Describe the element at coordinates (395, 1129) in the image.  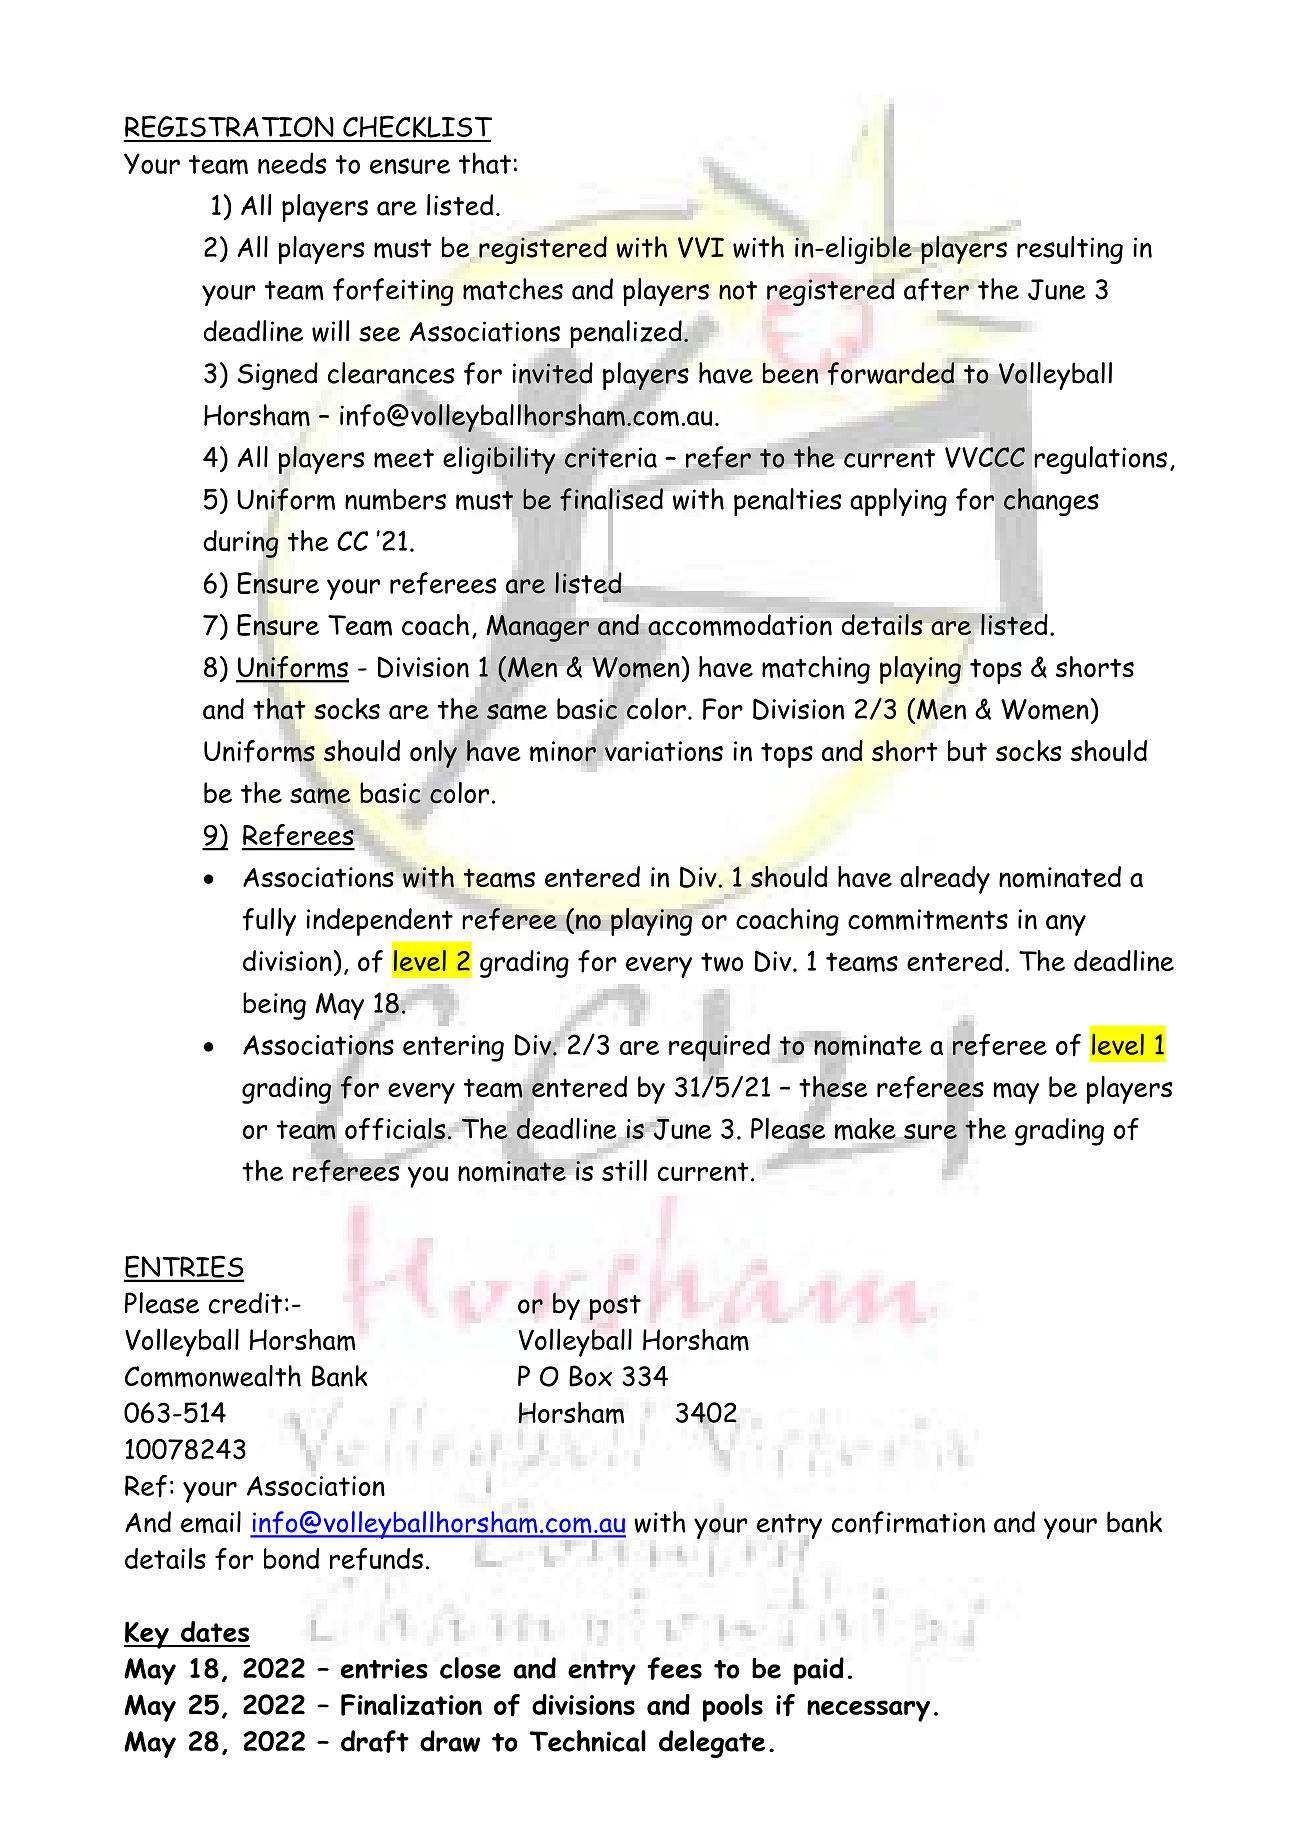
I see `officials` at that location.
